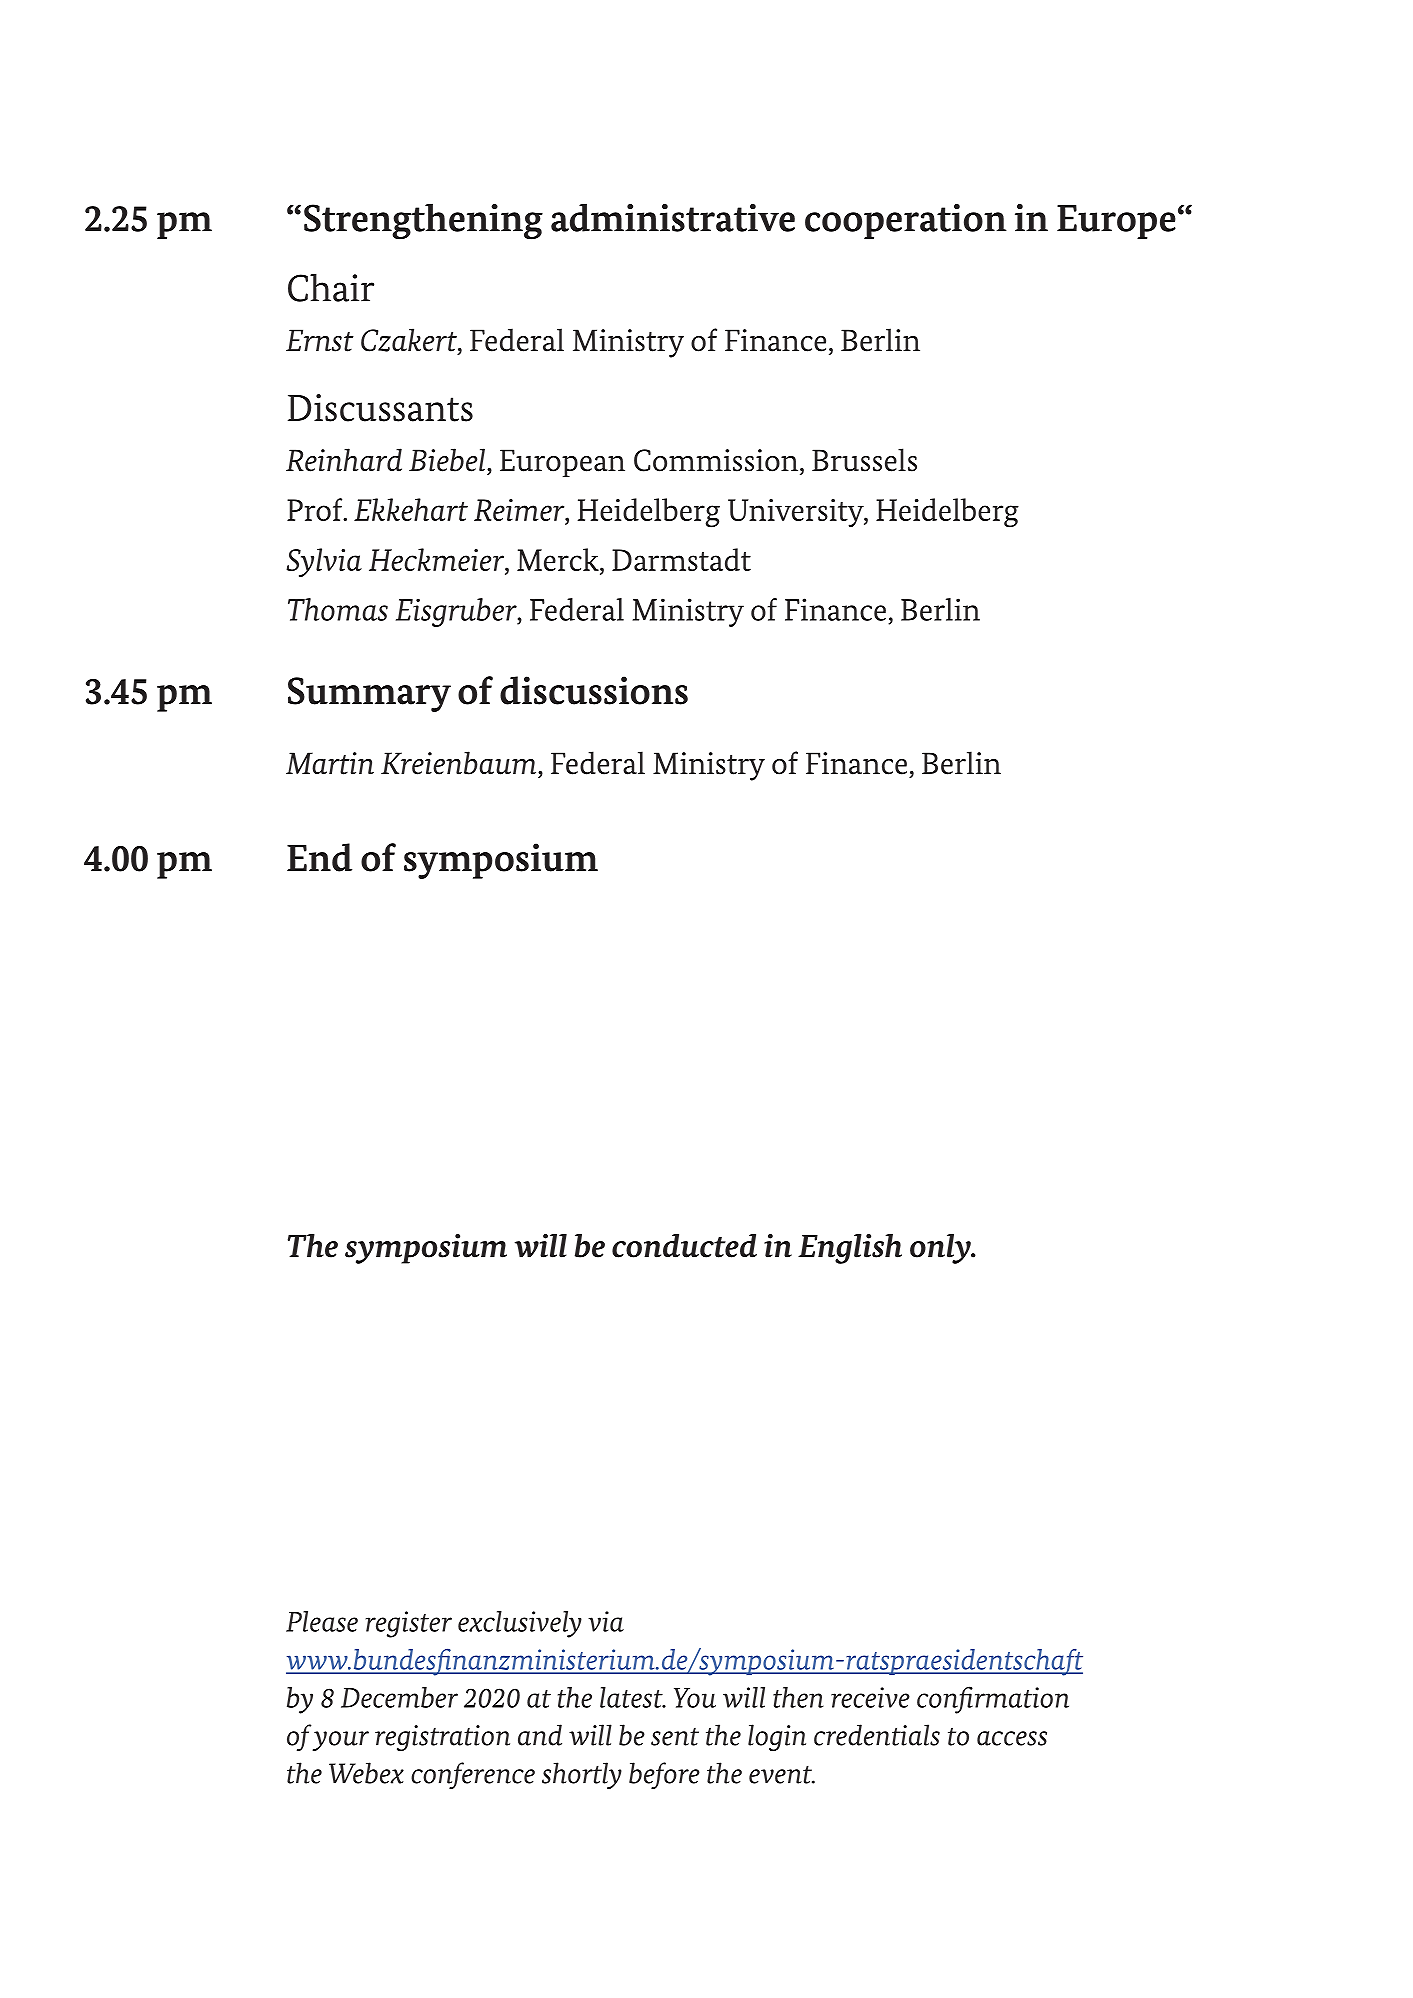  Describe the element at coordinates (319, 857) in the screenshot. I see `End` at that location.
